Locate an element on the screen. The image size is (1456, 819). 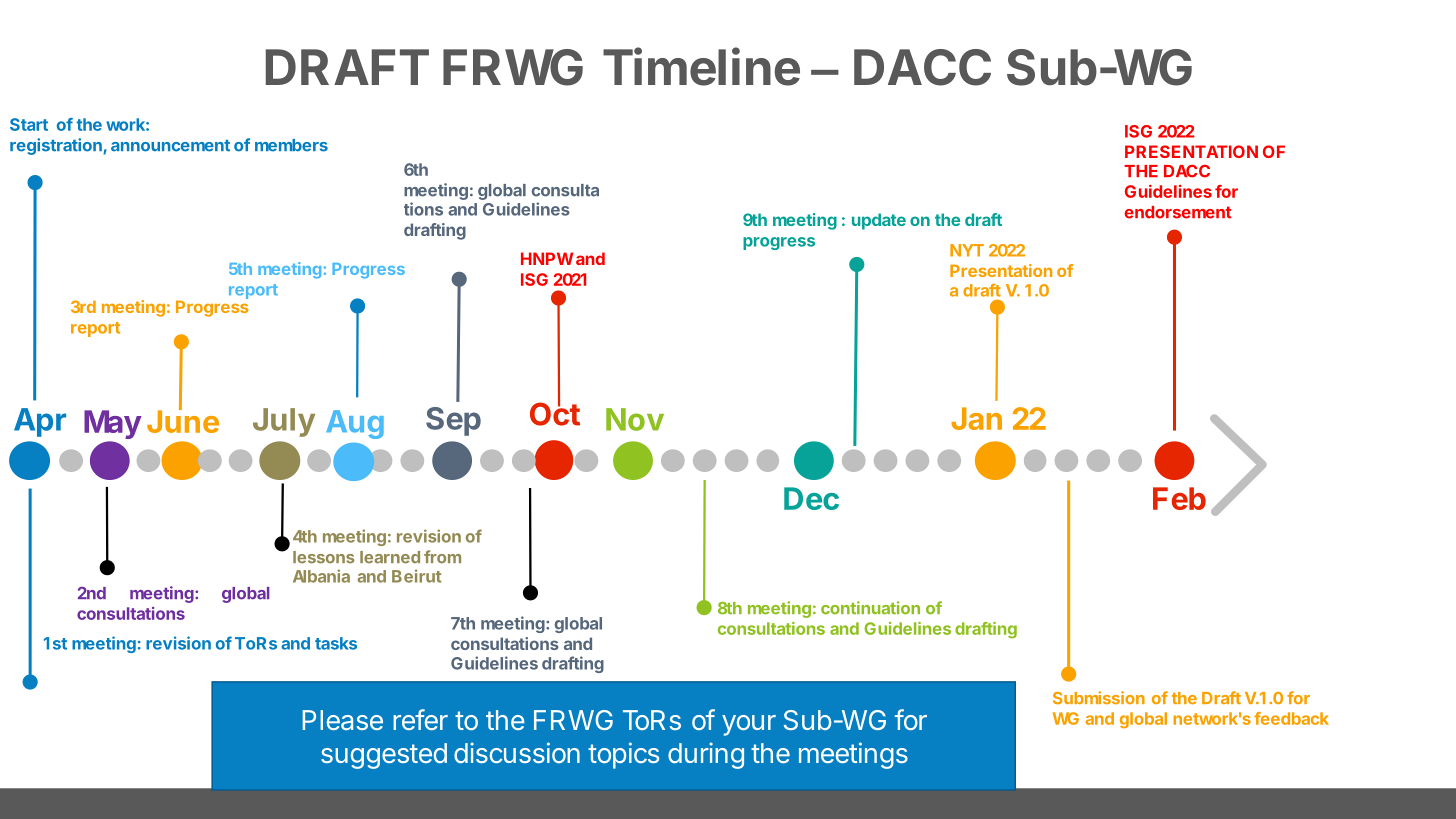
Timeline is located at coordinates (701, 66).
